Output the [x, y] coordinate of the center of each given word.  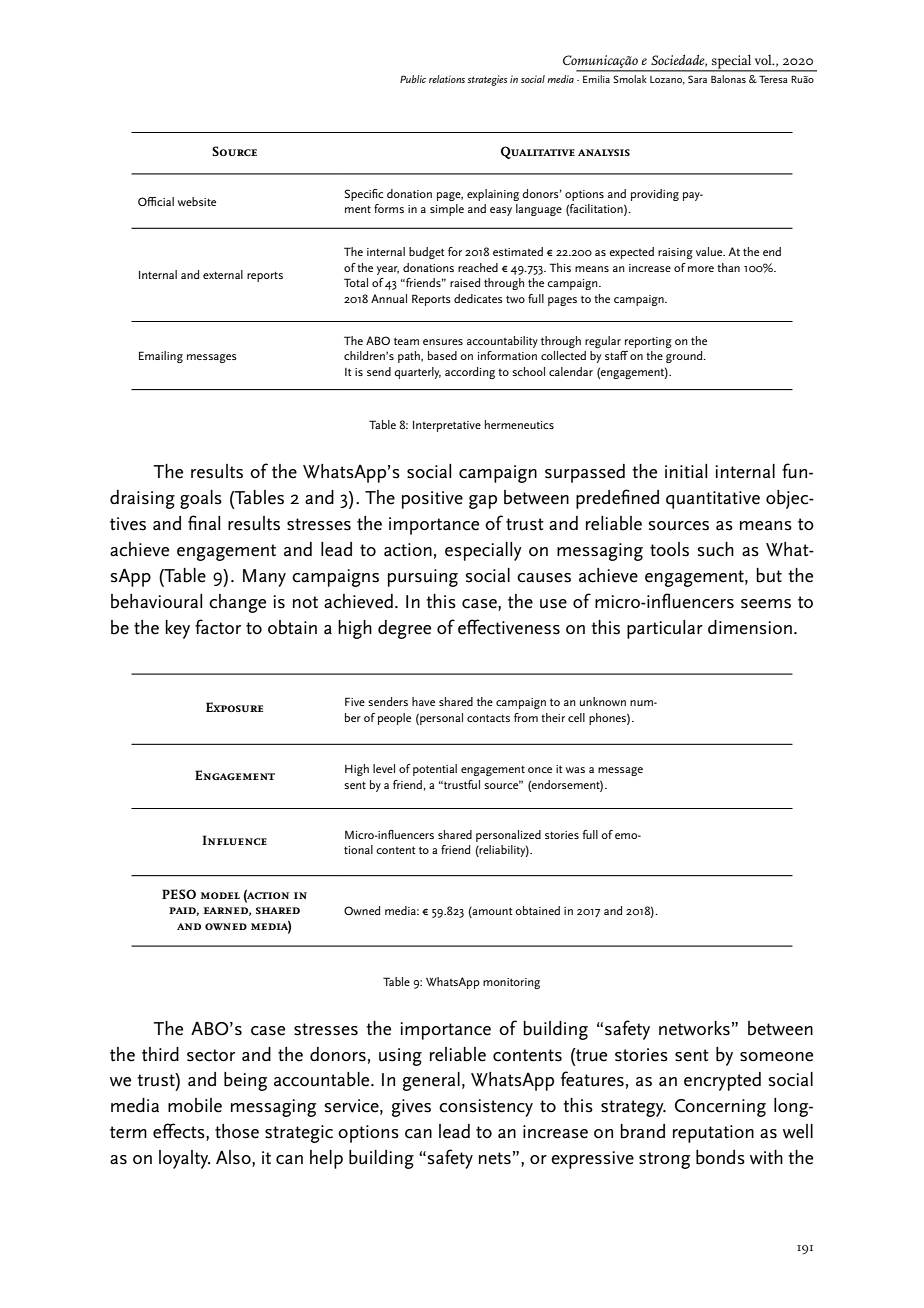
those [237, 1131]
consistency [486, 1108]
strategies [487, 80]
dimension [750, 627]
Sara [697, 79]
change [237, 603]
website [197, 201]
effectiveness [509, 627]
